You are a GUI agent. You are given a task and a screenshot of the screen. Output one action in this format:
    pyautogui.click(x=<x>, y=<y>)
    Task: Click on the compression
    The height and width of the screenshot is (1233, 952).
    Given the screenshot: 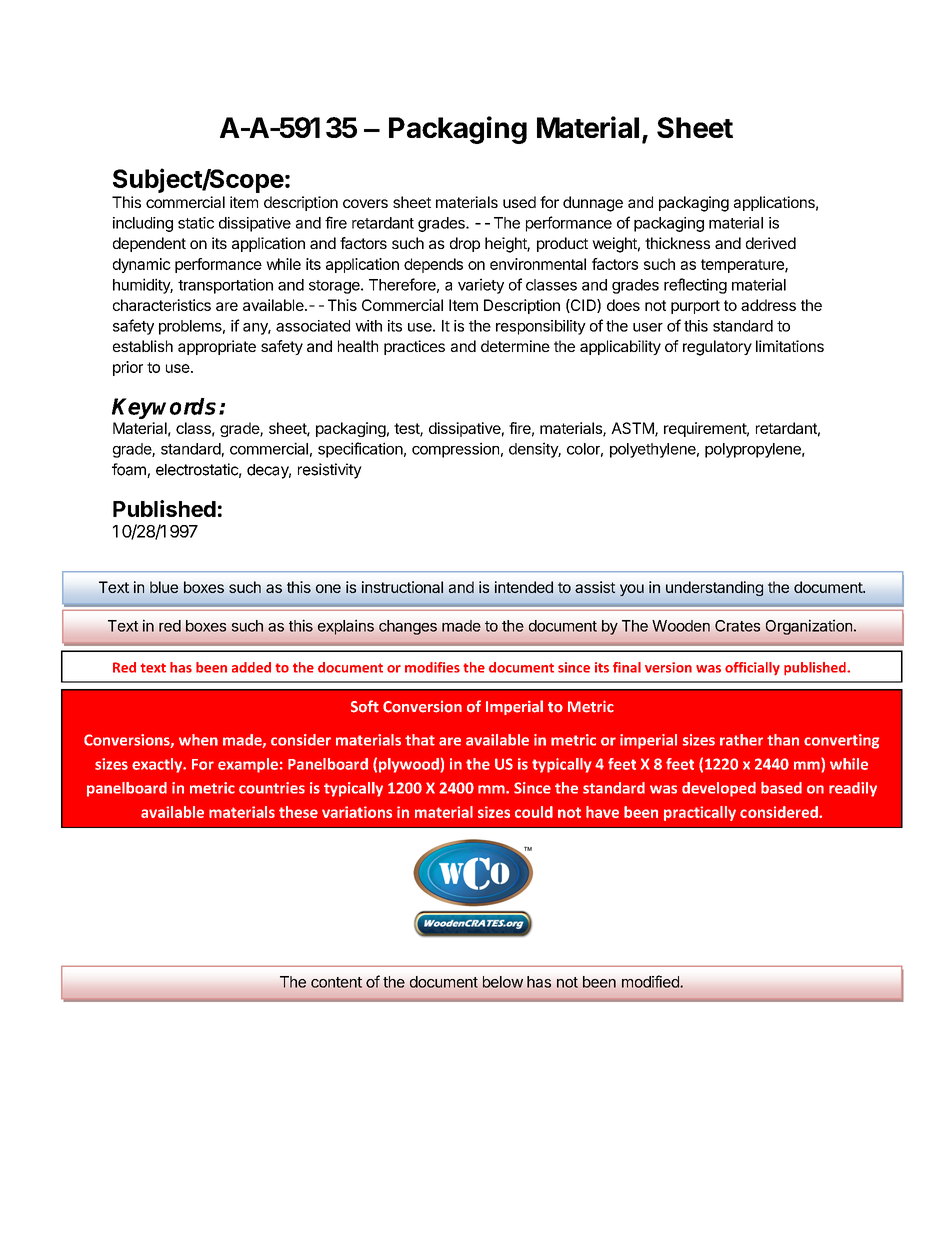 What is the action you would take?
    pyautogui.click(x=455, y=450)
